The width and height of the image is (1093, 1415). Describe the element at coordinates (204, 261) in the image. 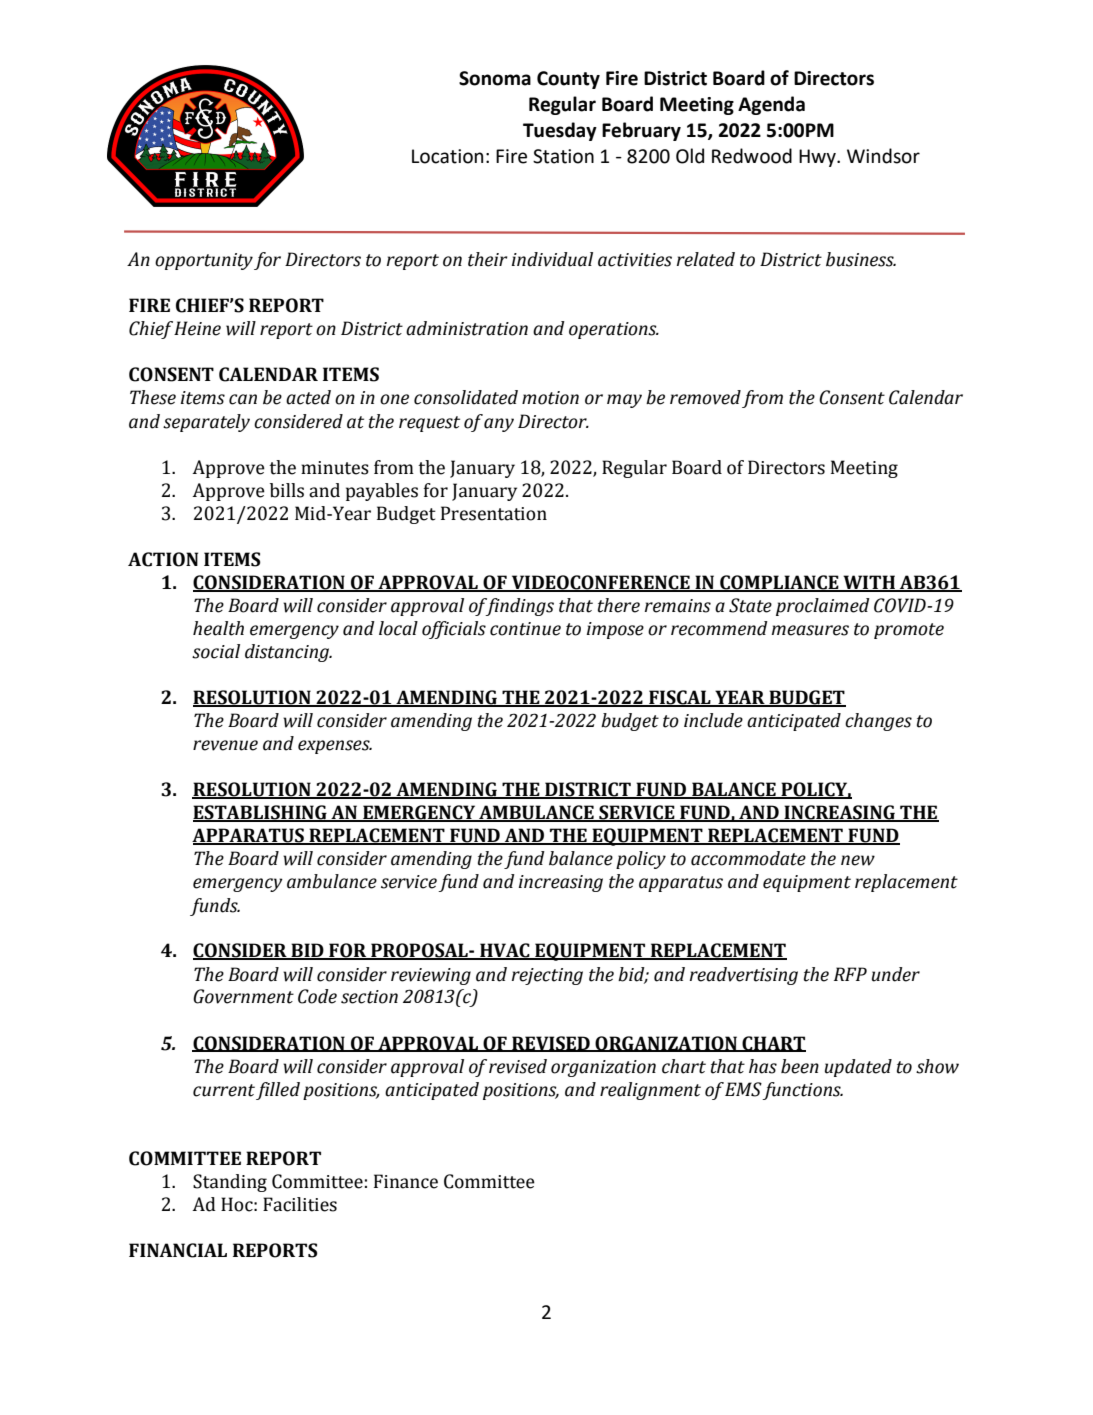

I see `opportunity` at that location.
